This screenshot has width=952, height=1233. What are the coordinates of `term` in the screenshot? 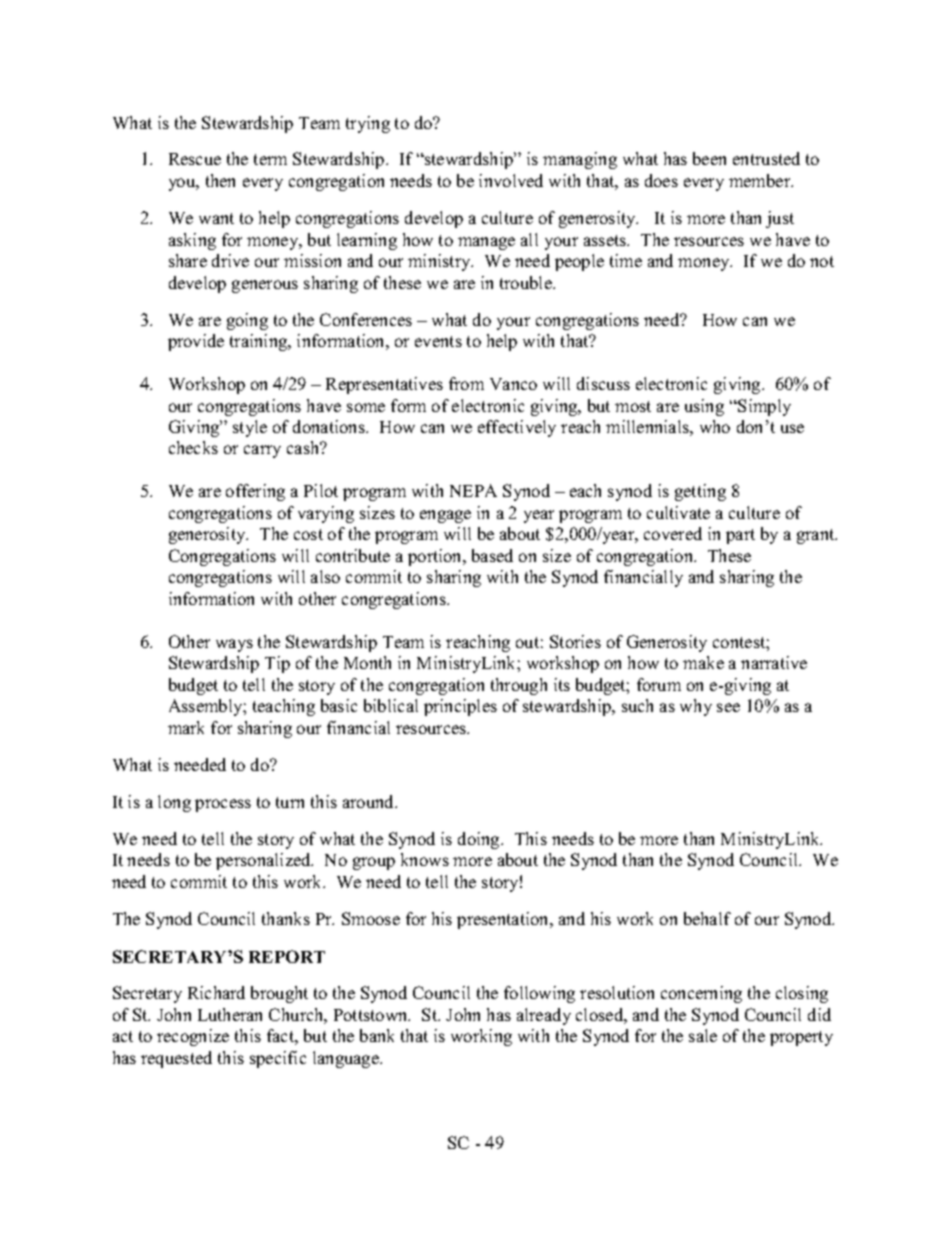 It's located at (270, 159).
